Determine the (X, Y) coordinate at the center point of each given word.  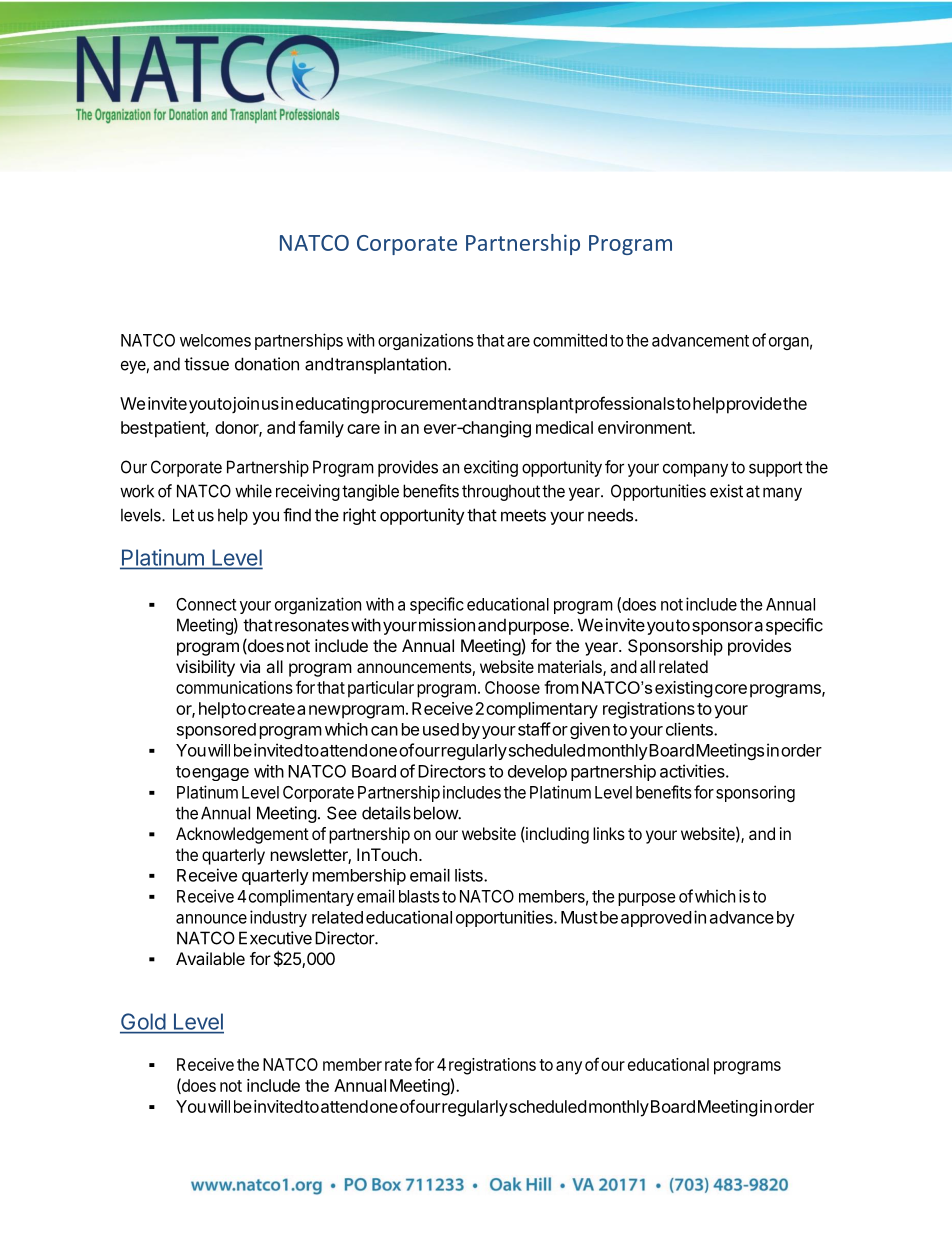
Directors (452, 771)
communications (234, 687)
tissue (206, 364)
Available (210, 958)
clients (690, 729)
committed (570, 340)
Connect (206, 604)
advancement (700, 340)
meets (523, 515)
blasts (419, 896)
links (609, 833)
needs (612, 515)
